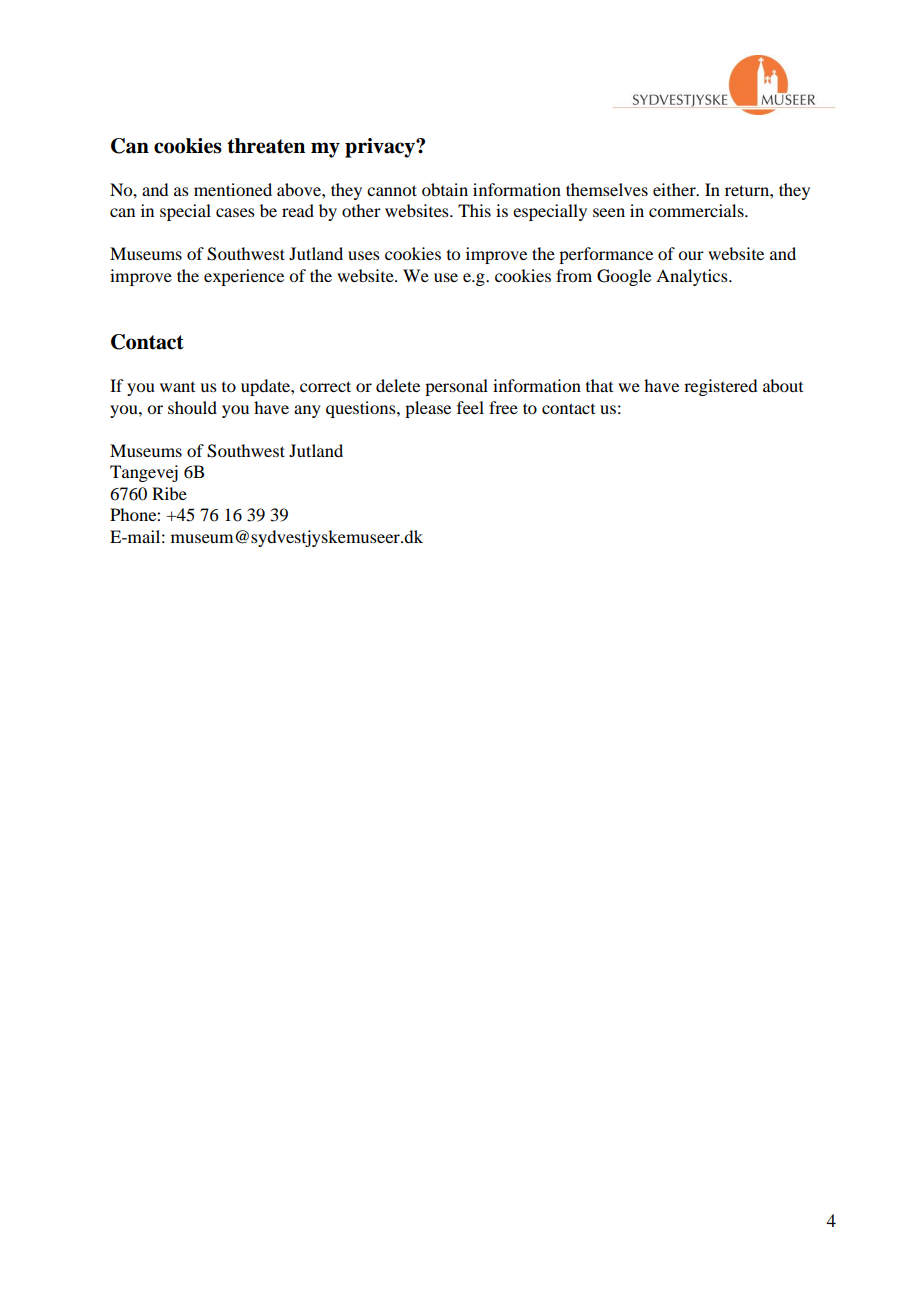 This image has width=924, height=1308. What do you see at coordinates (192, 407) in the image?
I see `should` at bounding box center [192, 407].
